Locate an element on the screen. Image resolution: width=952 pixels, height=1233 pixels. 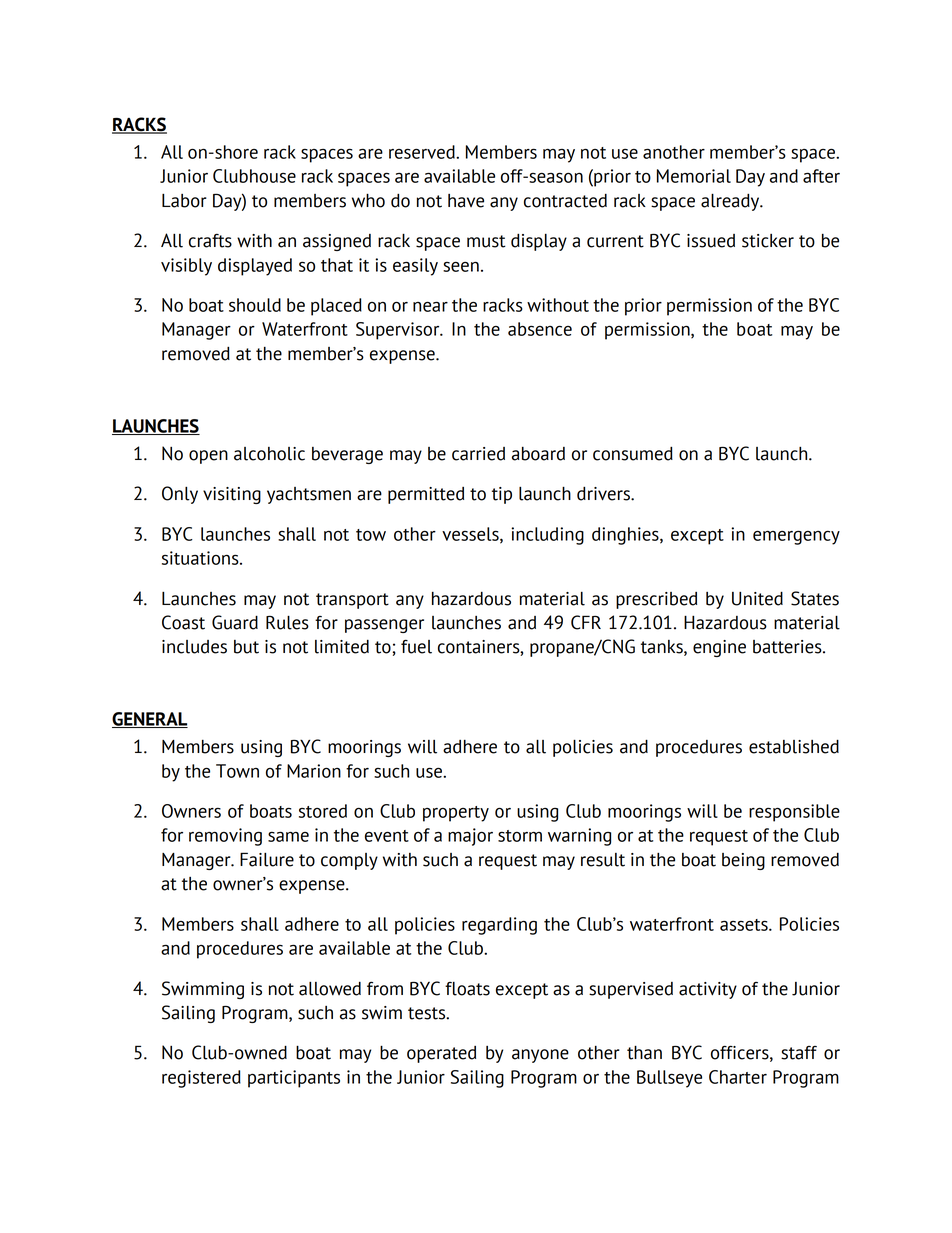
United is located at coordinates (757, 598).
